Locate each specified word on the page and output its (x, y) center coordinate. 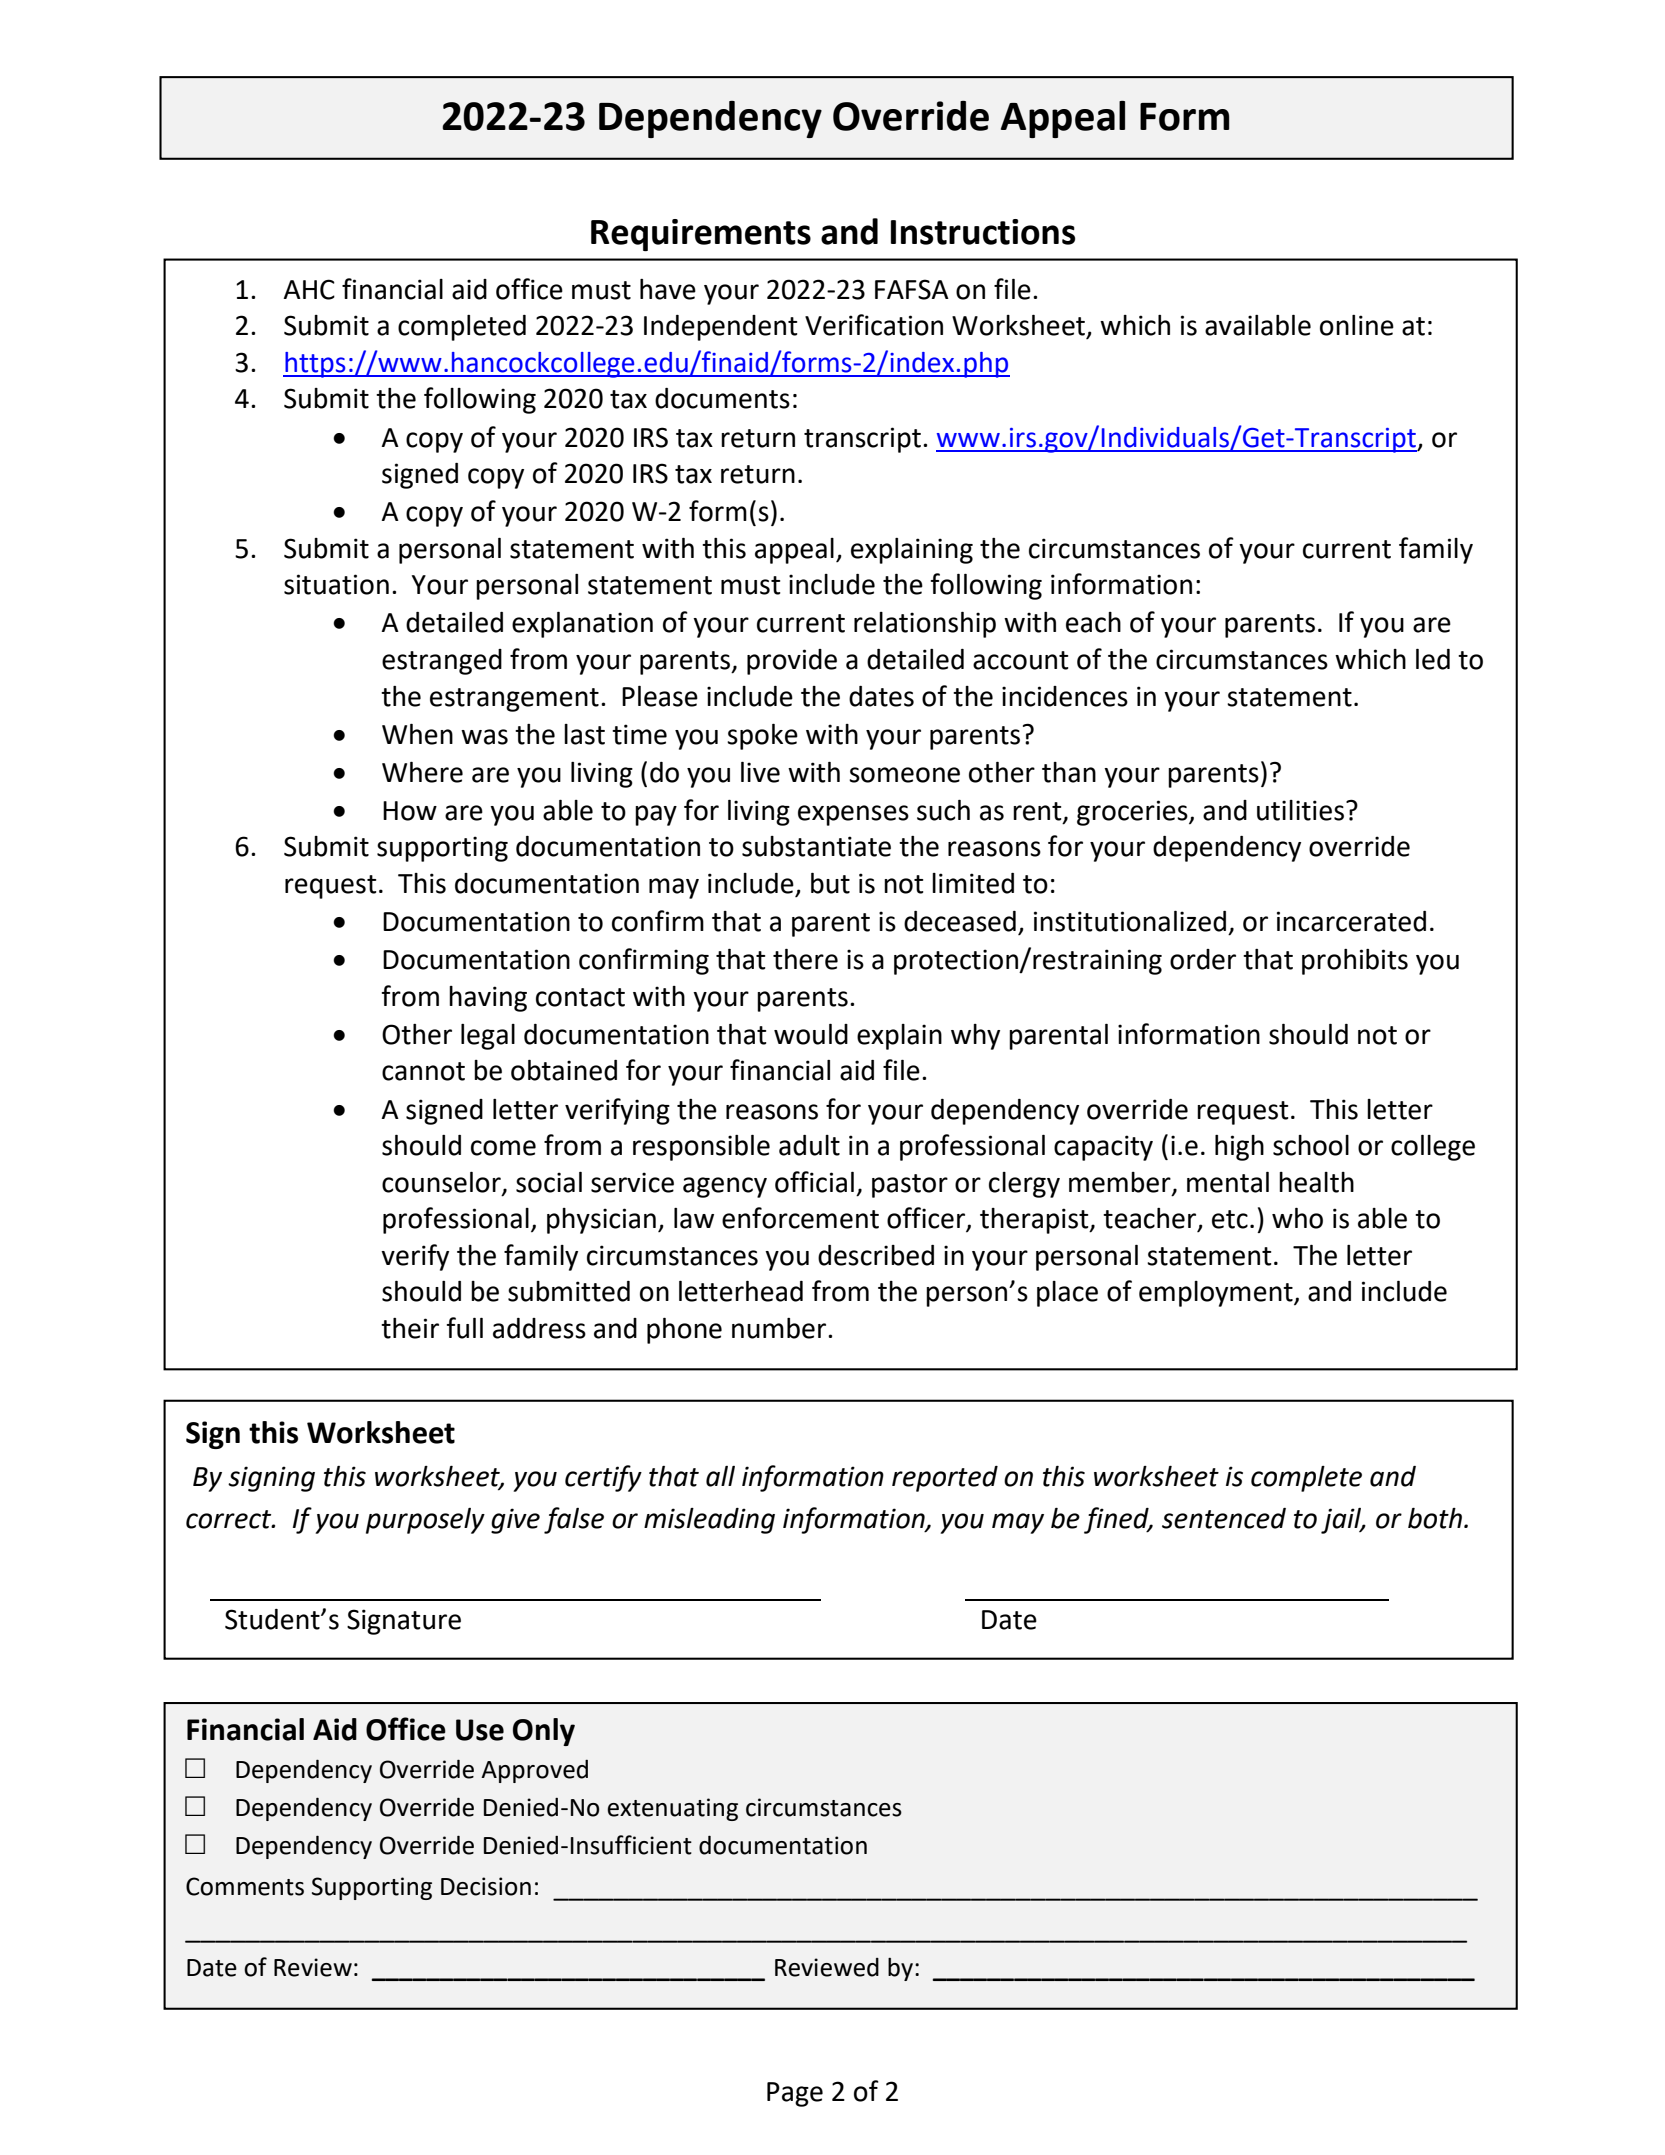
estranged (442, 662)
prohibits (1355, 962)
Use (480, 1730)
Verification (874, 325)
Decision (486, 1886)
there (805, 959)
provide (792, 662)
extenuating (672, 1809)
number (780, 1328)
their (410, 1328)
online (1357, 325)
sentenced (1224, 1518)
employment (1217, 1294)
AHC (309, 289)
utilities (1302, 810)
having (488, 999)
